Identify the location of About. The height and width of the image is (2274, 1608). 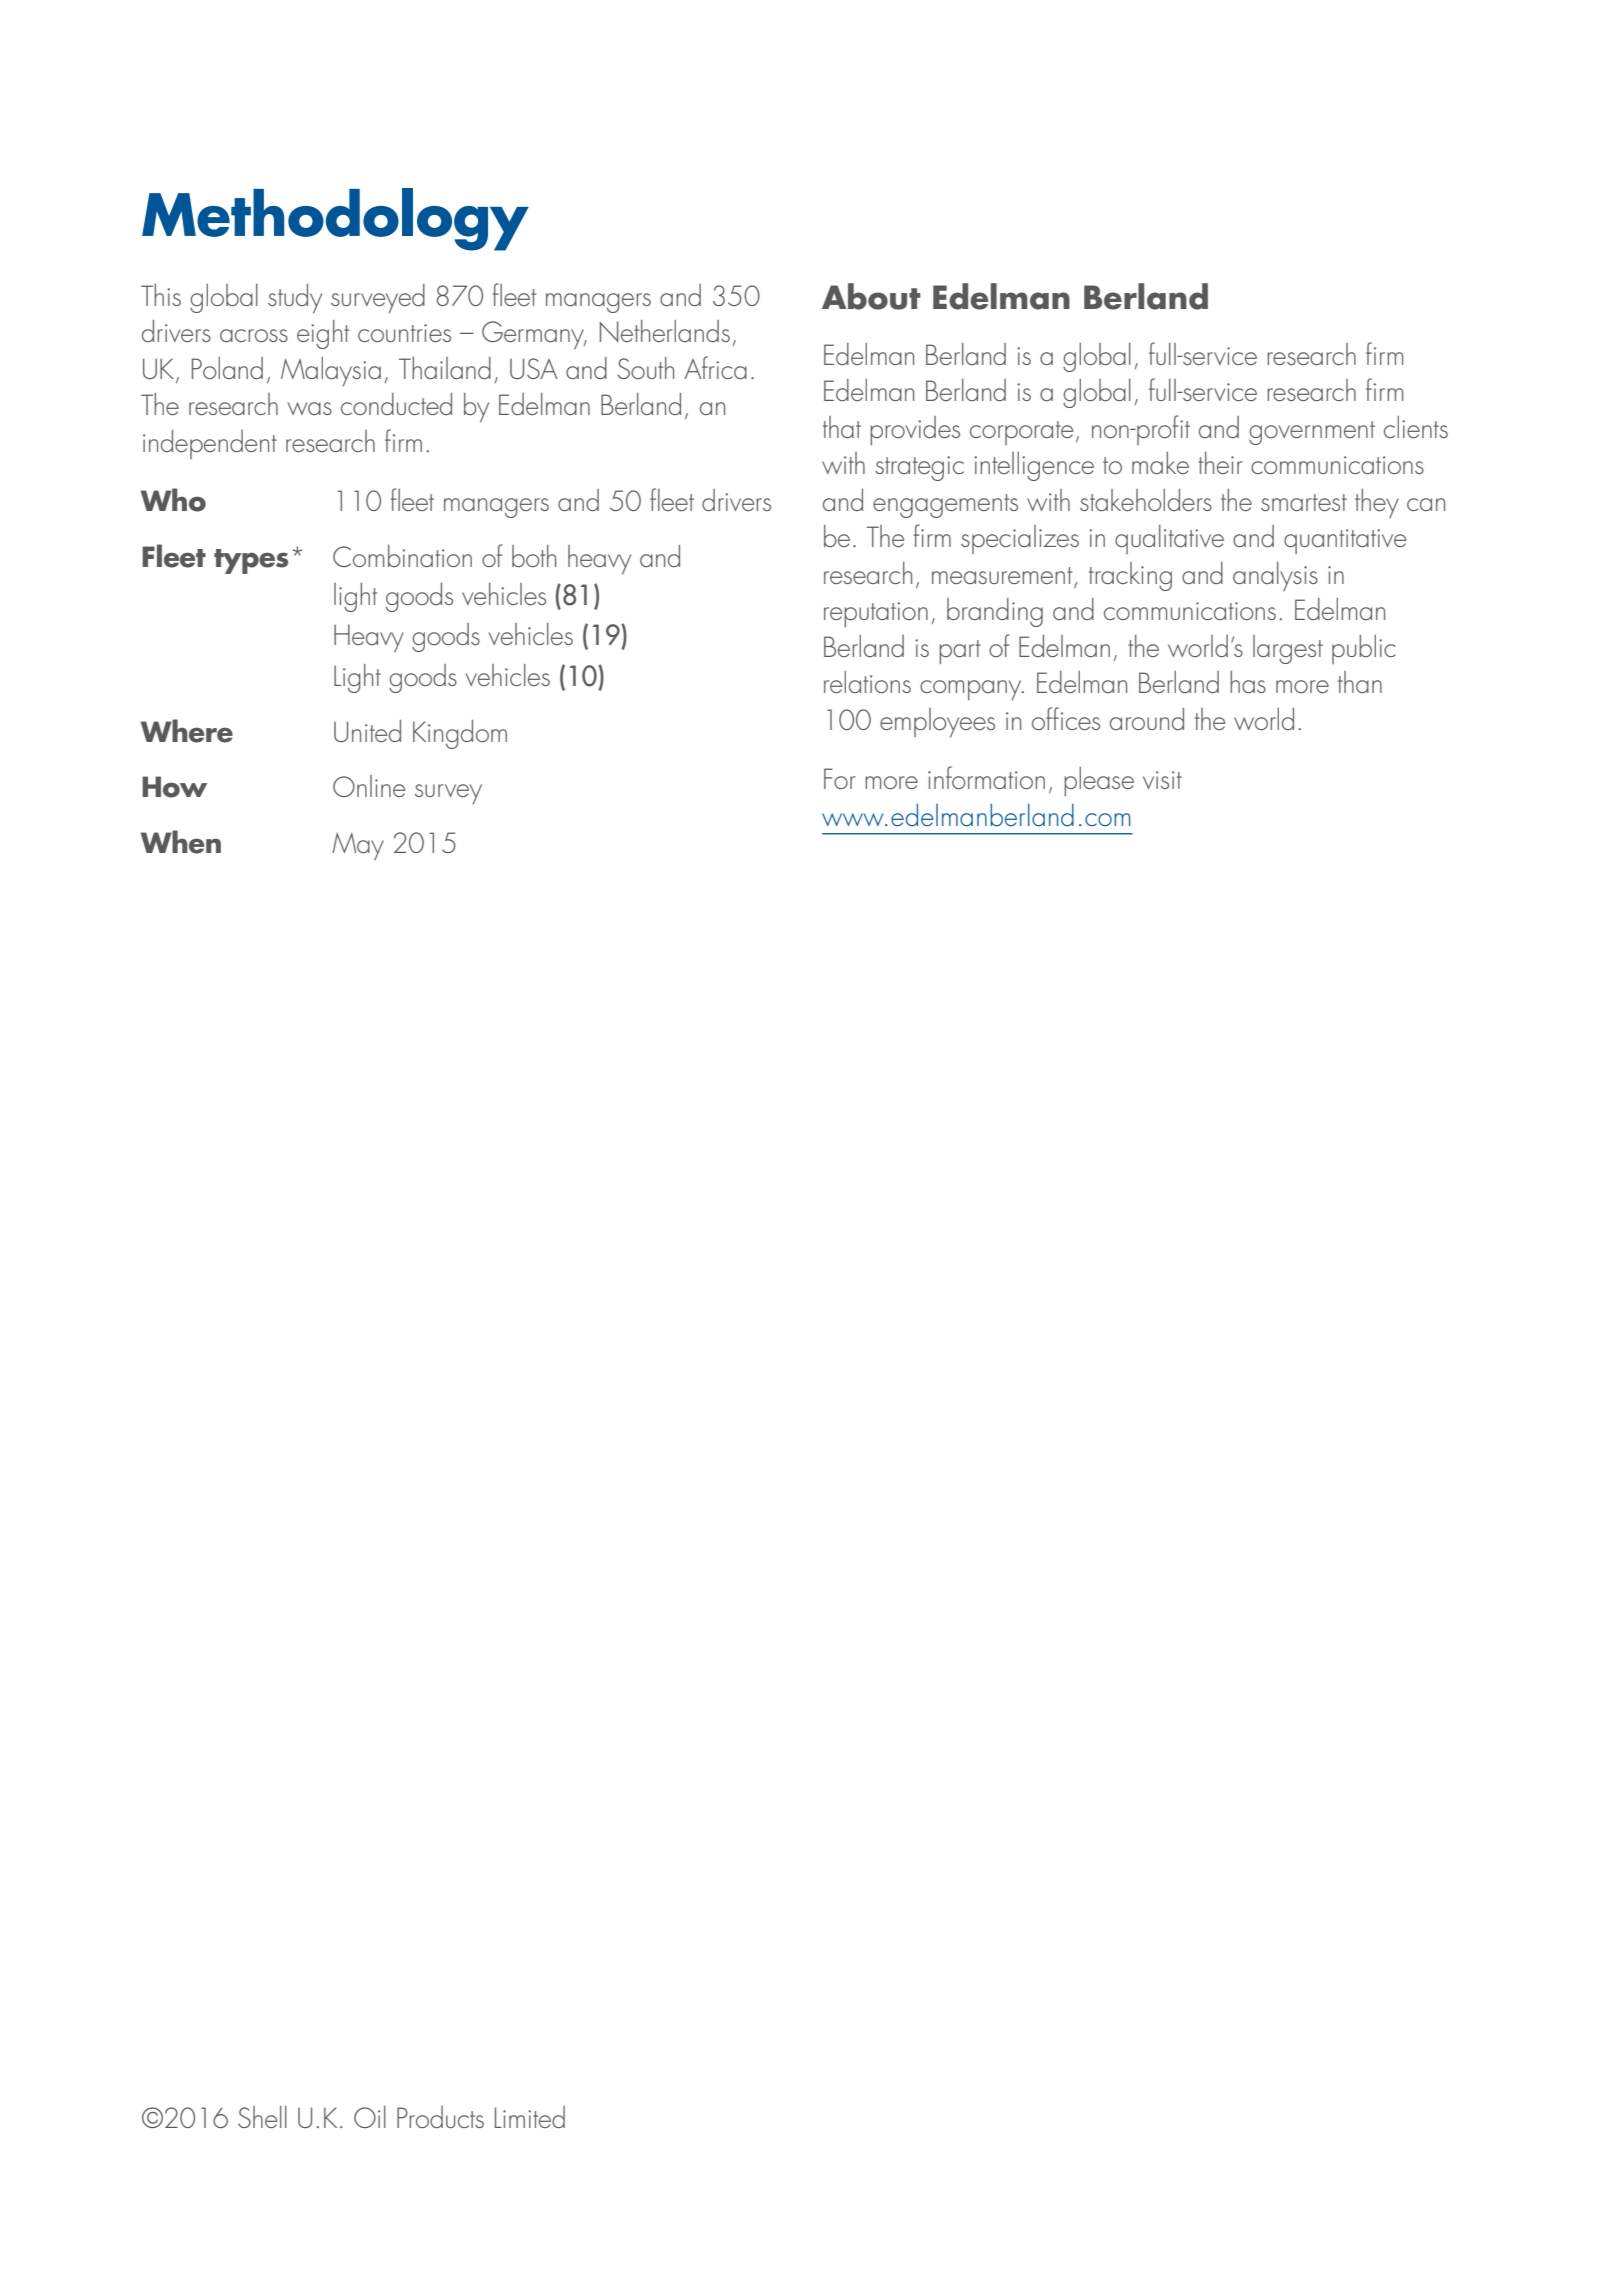
(871, 296).
